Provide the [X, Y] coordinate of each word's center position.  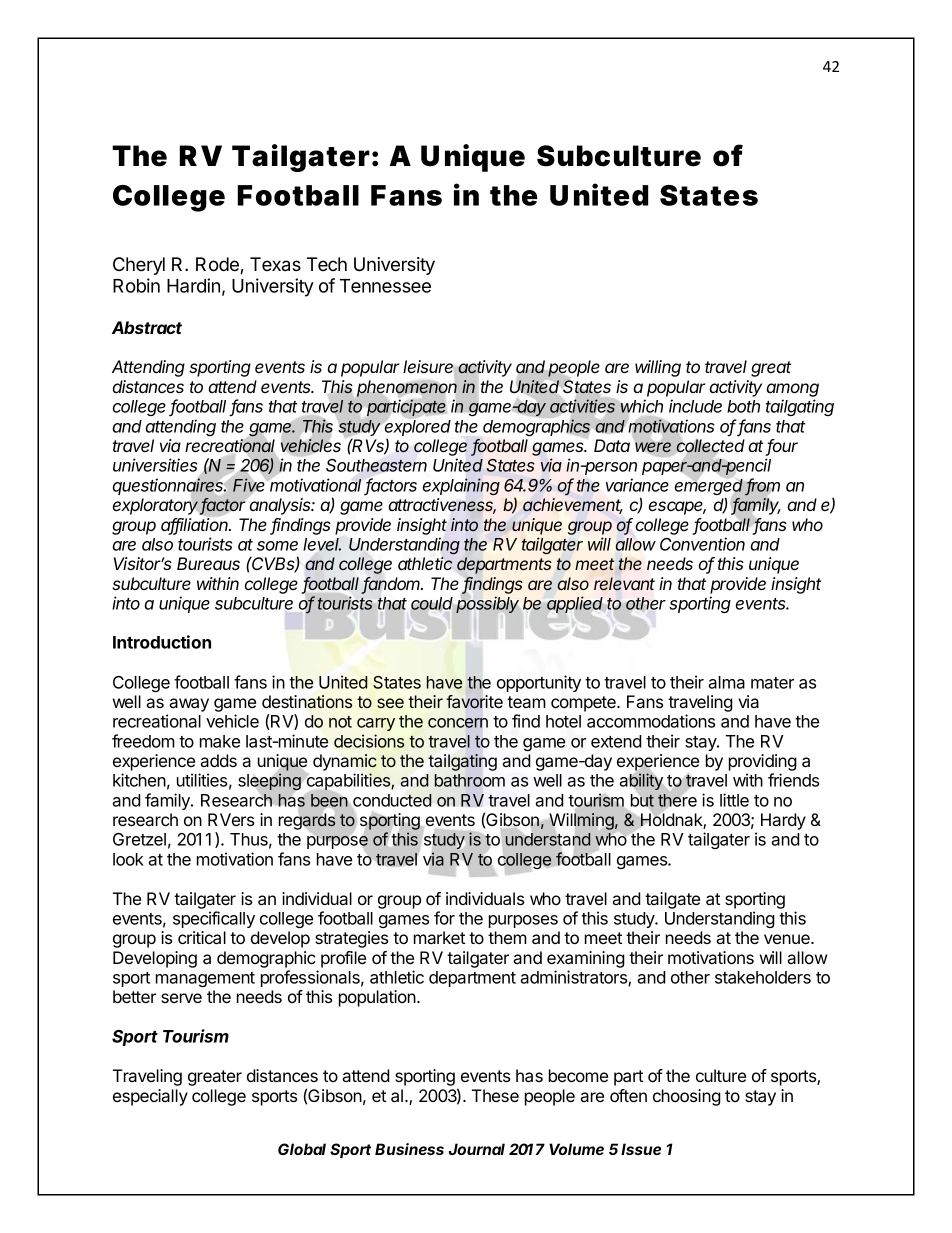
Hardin [193, 285]
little [734, 800]
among [792, 390]
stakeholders [763, 977]
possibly [487, 605]
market [439, 937]
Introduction [162, 642]
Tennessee [385, 286]
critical [202, 937]
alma [726, 682]
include [695, 406]
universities [155, 465]
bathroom [470, 780]
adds [219, 760]
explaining [461, 486]
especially [150, 1097]
